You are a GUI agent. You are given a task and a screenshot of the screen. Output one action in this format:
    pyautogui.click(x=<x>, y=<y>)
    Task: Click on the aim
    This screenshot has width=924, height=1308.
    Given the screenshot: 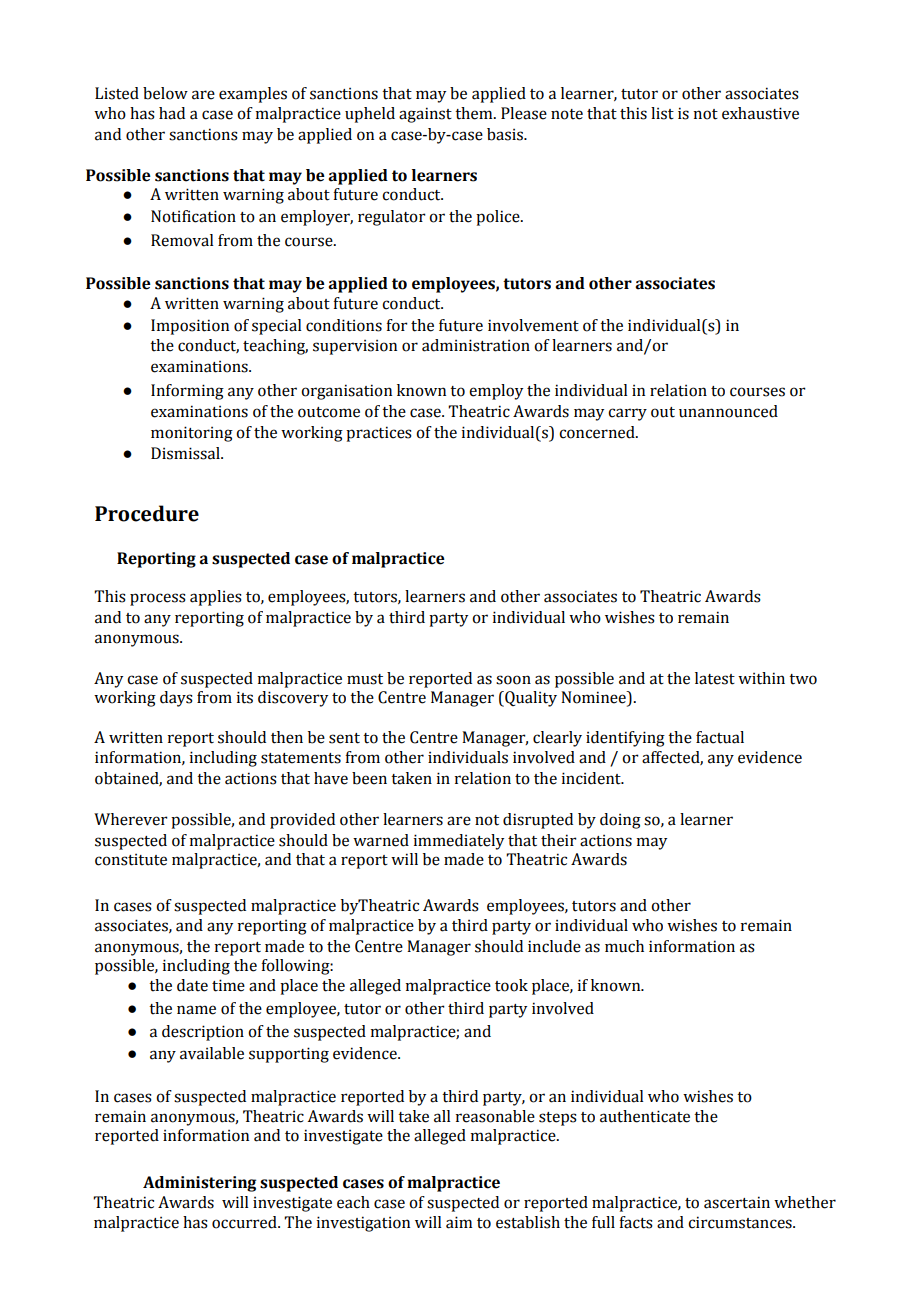 What is the action you would take?
    pyautogui.click(x=459, y=1222)
